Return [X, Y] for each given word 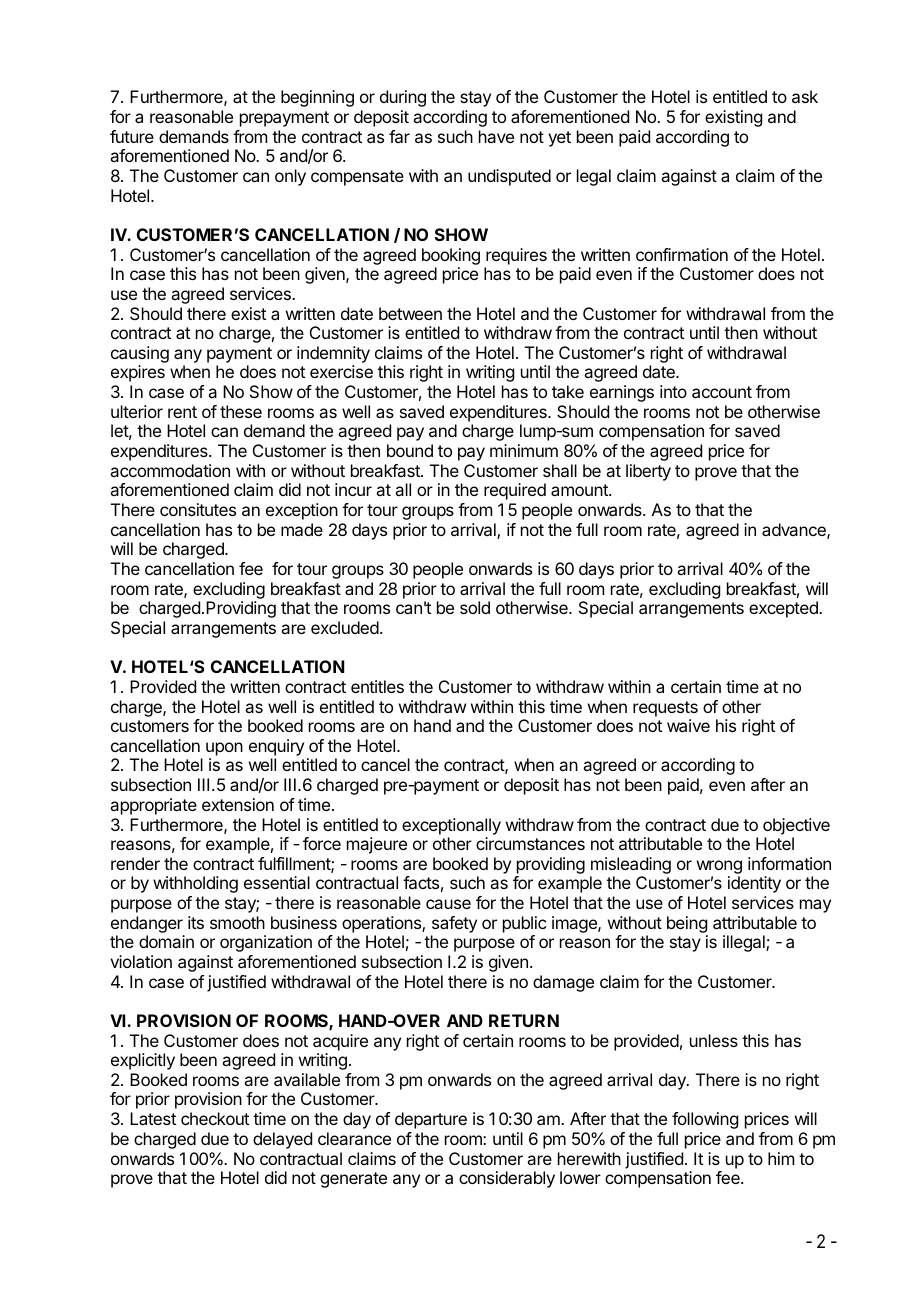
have [496, 136]
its [196, 922]
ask [805, 96]
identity [754, 884]
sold [475, 607]
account [722, 392]
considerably [507, 1179]
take [568, 391]
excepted [784, 609]
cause [448, 904]
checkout [215, 1118]
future [132, 136]
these [241, 411]
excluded [345, 627]
